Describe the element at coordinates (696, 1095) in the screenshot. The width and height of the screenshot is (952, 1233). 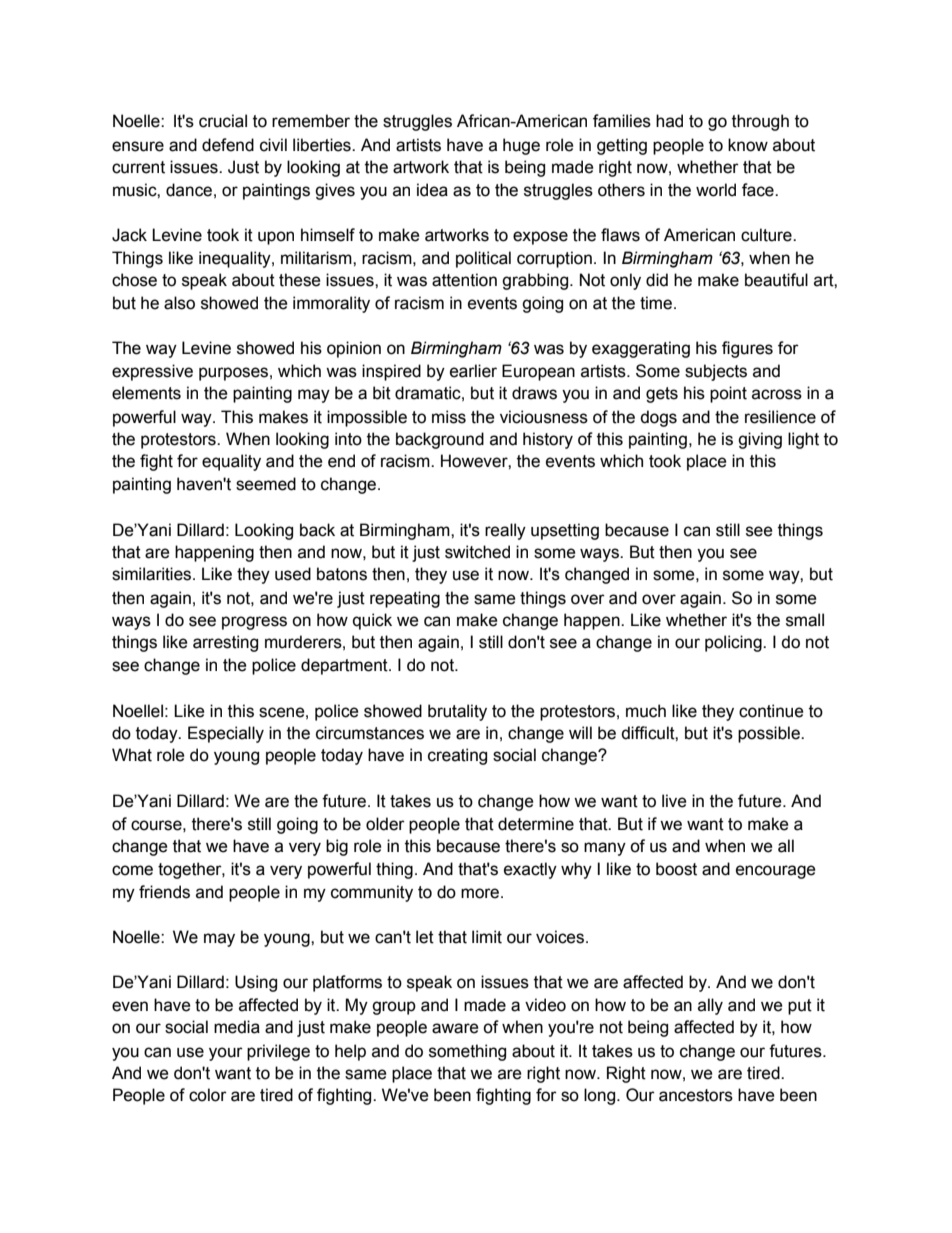
I see `ancestors` at that location.
